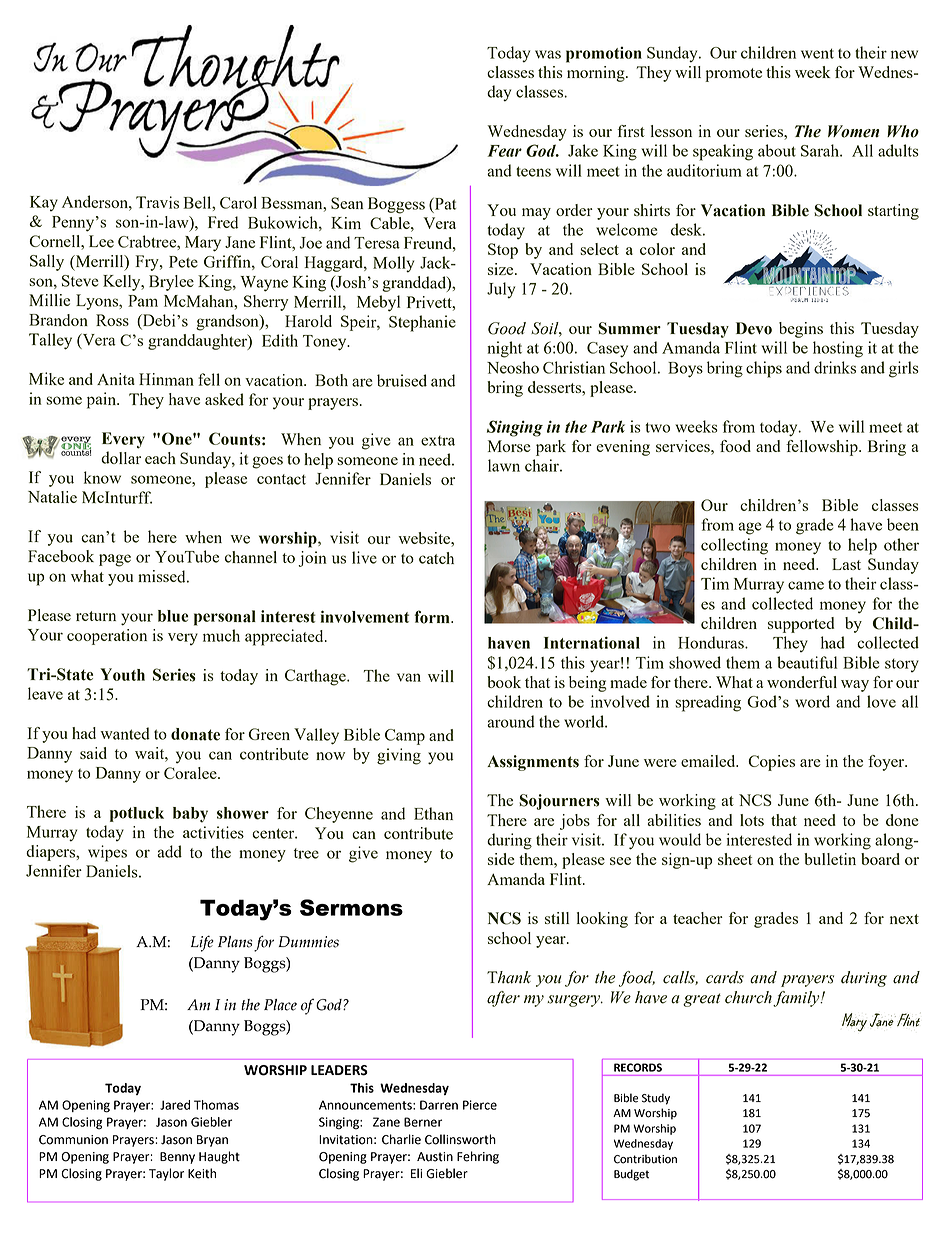  I want to click on dollar, so click(121, 457).
